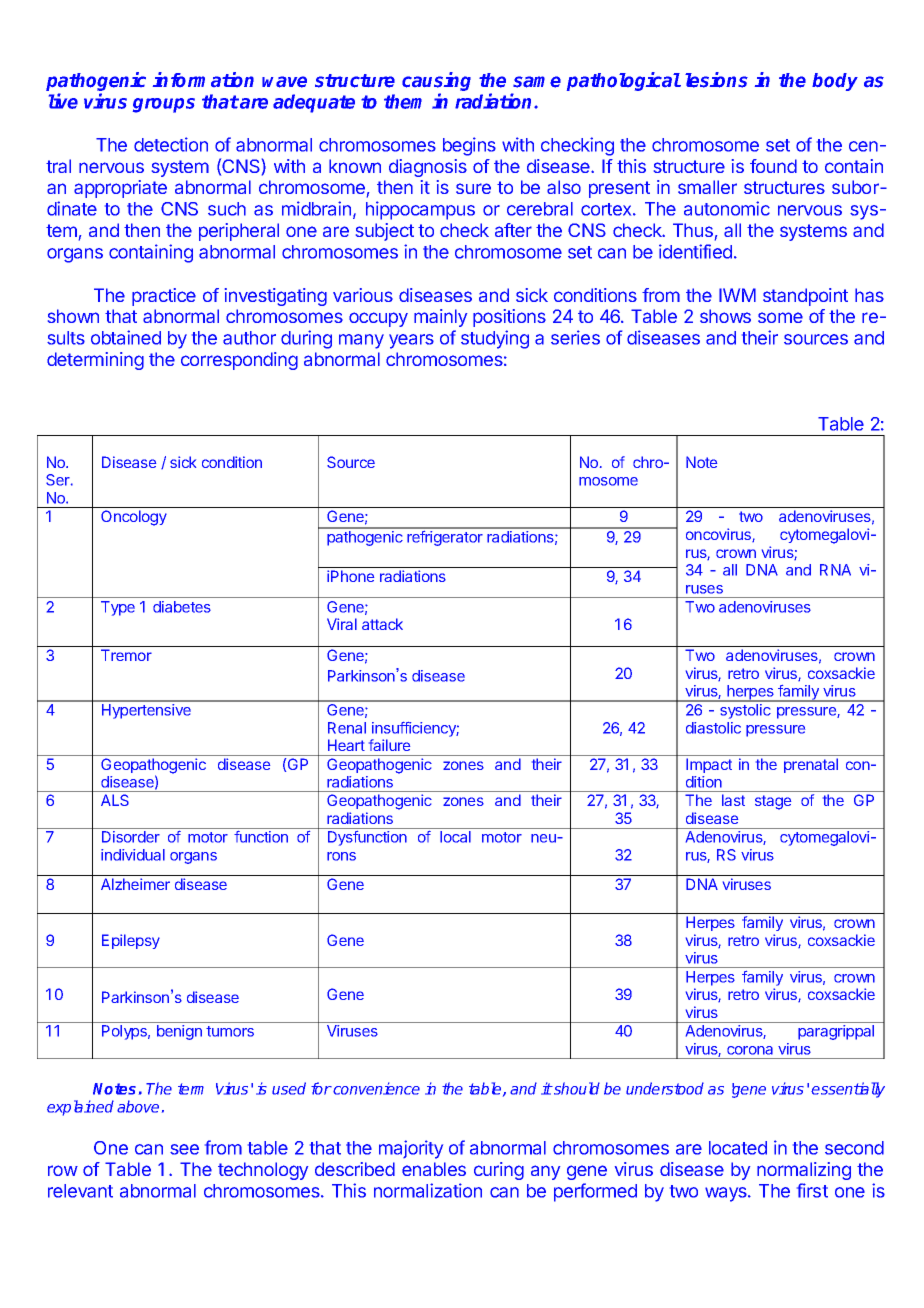 Image resolution: width=924 pixels, height=1308 pixels. Describe the element at coordinates (126, 655) in the page. I see `Tremor` at that location.
